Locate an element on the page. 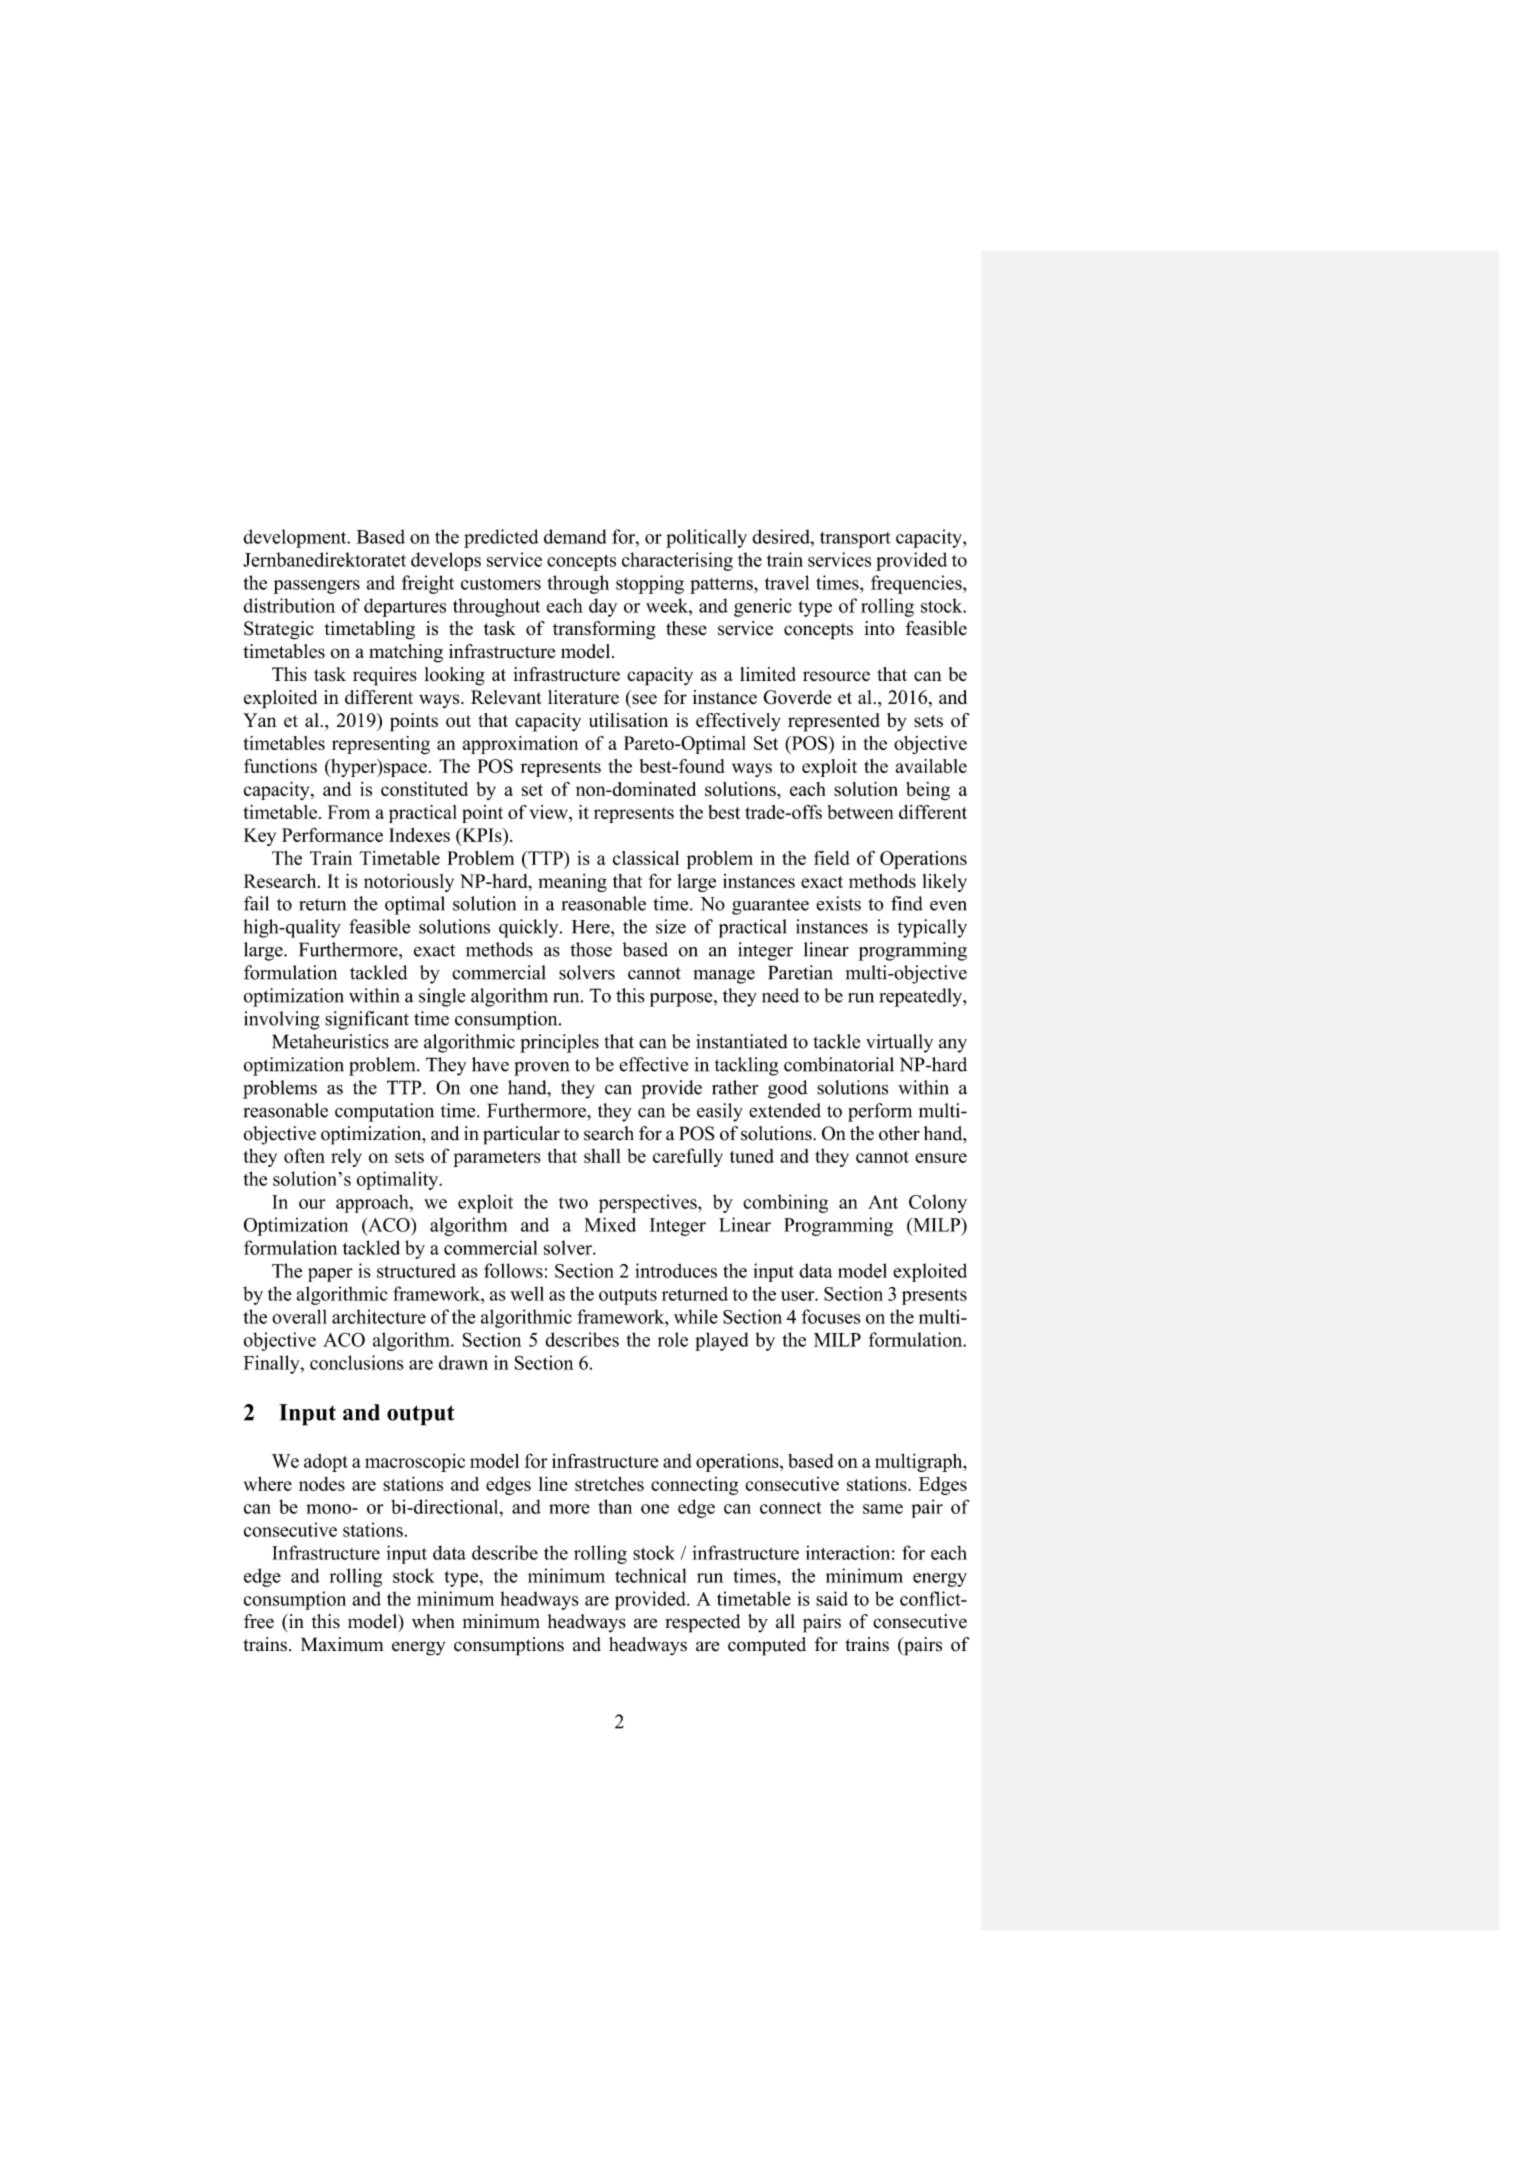  Mixed is located at coordinates (610, 1224).
